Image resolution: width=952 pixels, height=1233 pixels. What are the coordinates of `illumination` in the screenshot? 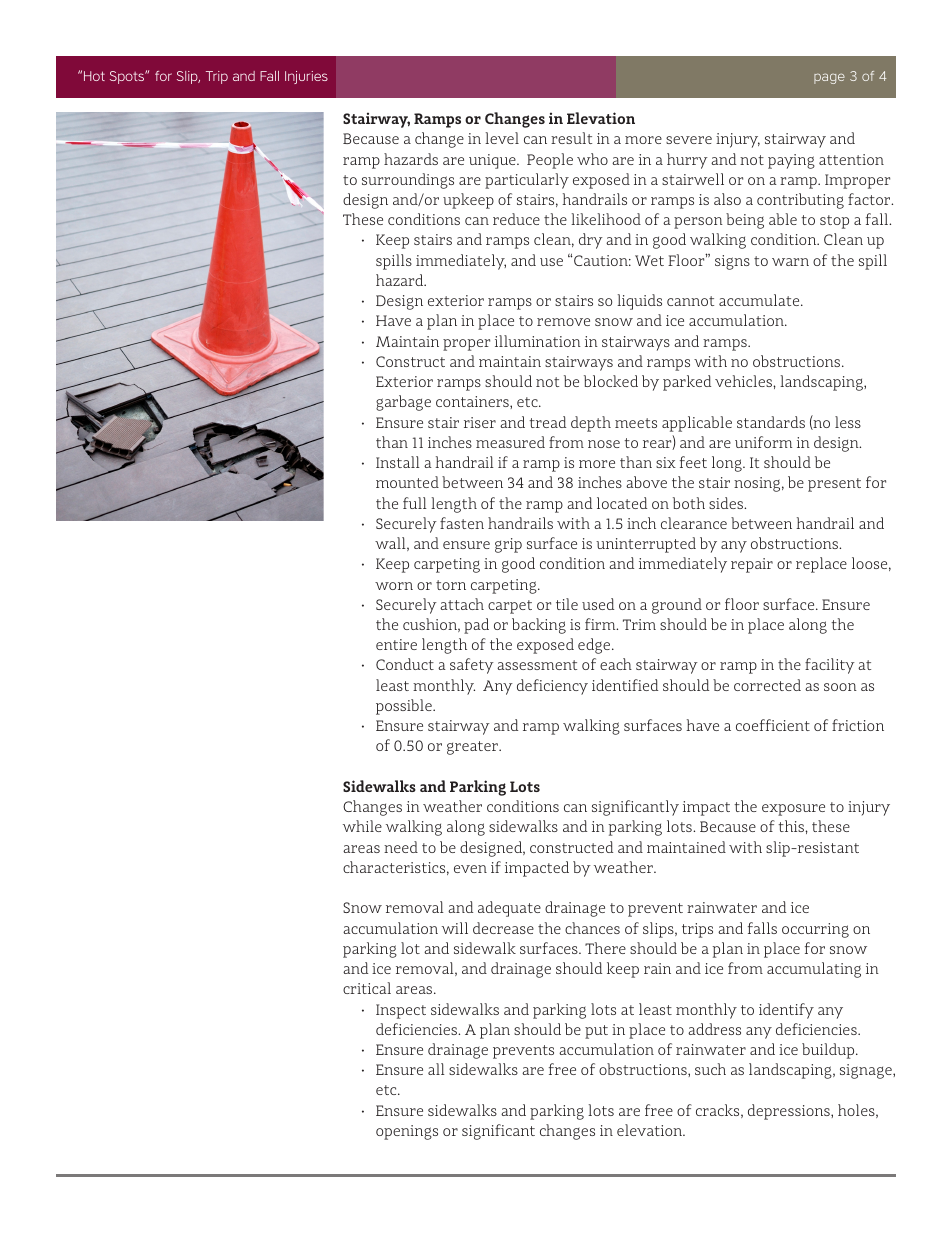 It's located at (538, 341).
